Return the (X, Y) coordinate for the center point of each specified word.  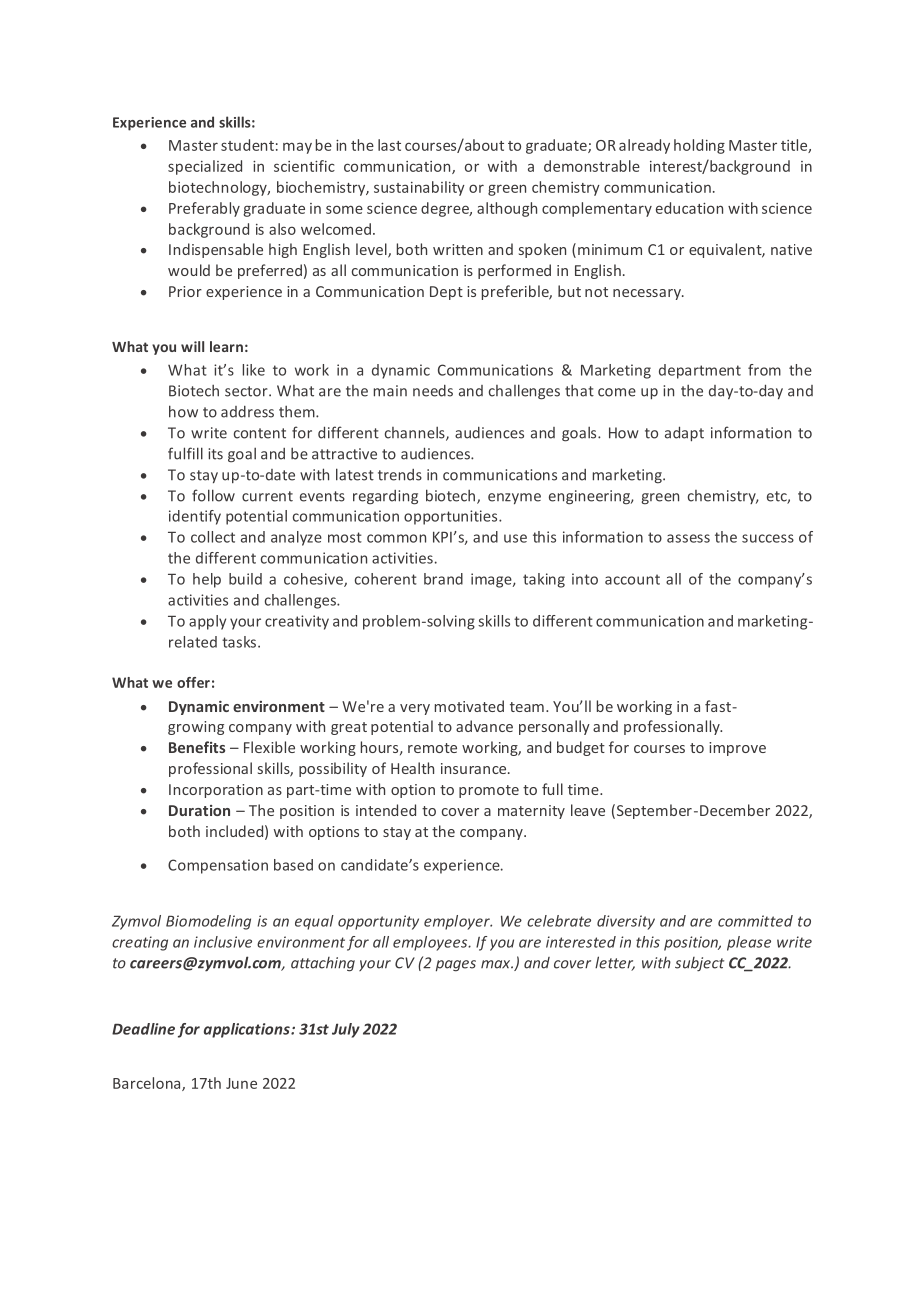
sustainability (419, 188)
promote (489, 791)
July (346, 1030)
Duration (199, 810)
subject (699, 964)
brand (443, 579)
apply (207, 622)
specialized (205, 167)
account (632, 579)
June (241, 1083)
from (764, 370)
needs (433, 391)
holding (699, 146)
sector (247, 391)
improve (737, 749)
